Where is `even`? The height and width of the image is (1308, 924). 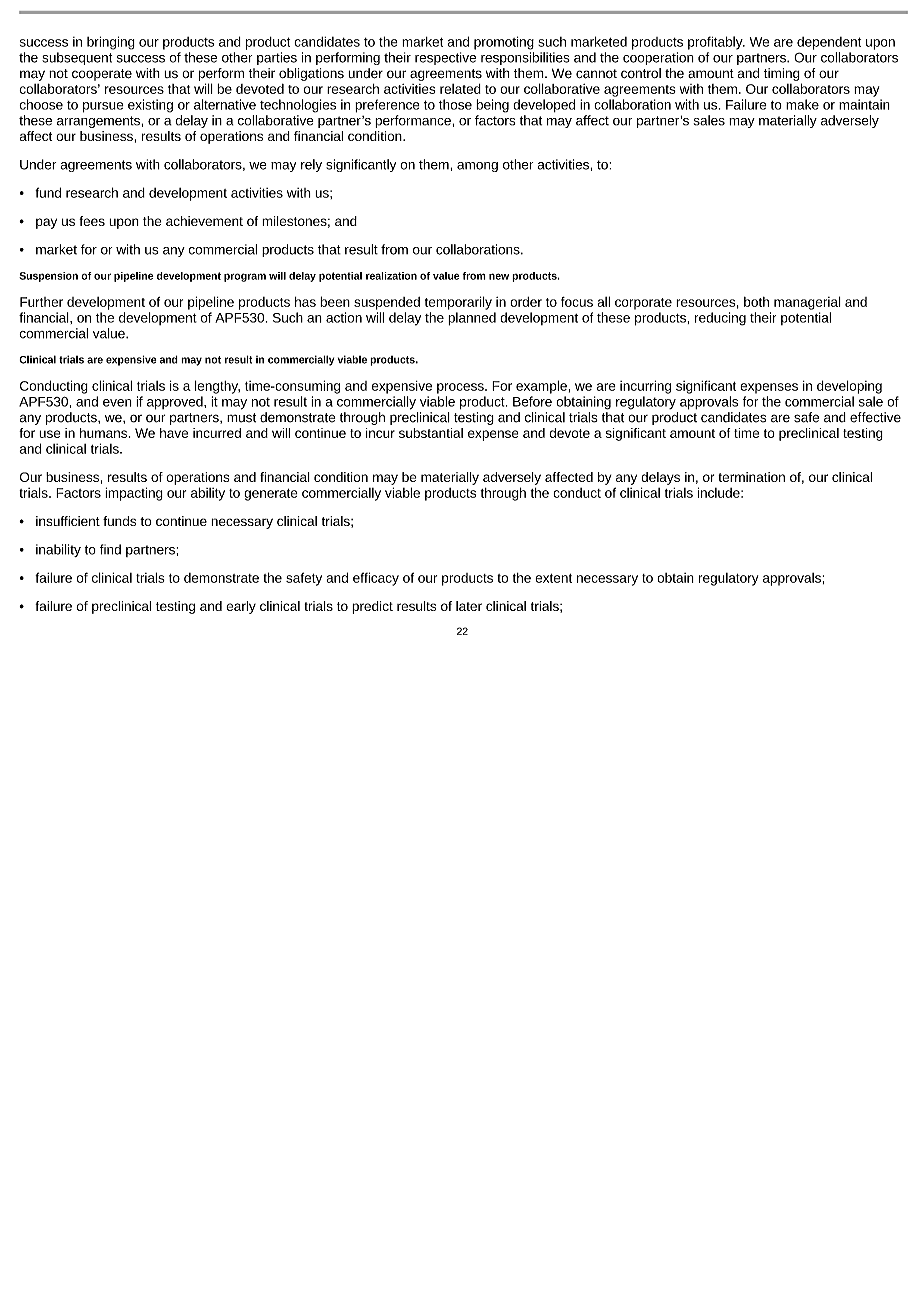 even is located at coordinates (117, 403).
